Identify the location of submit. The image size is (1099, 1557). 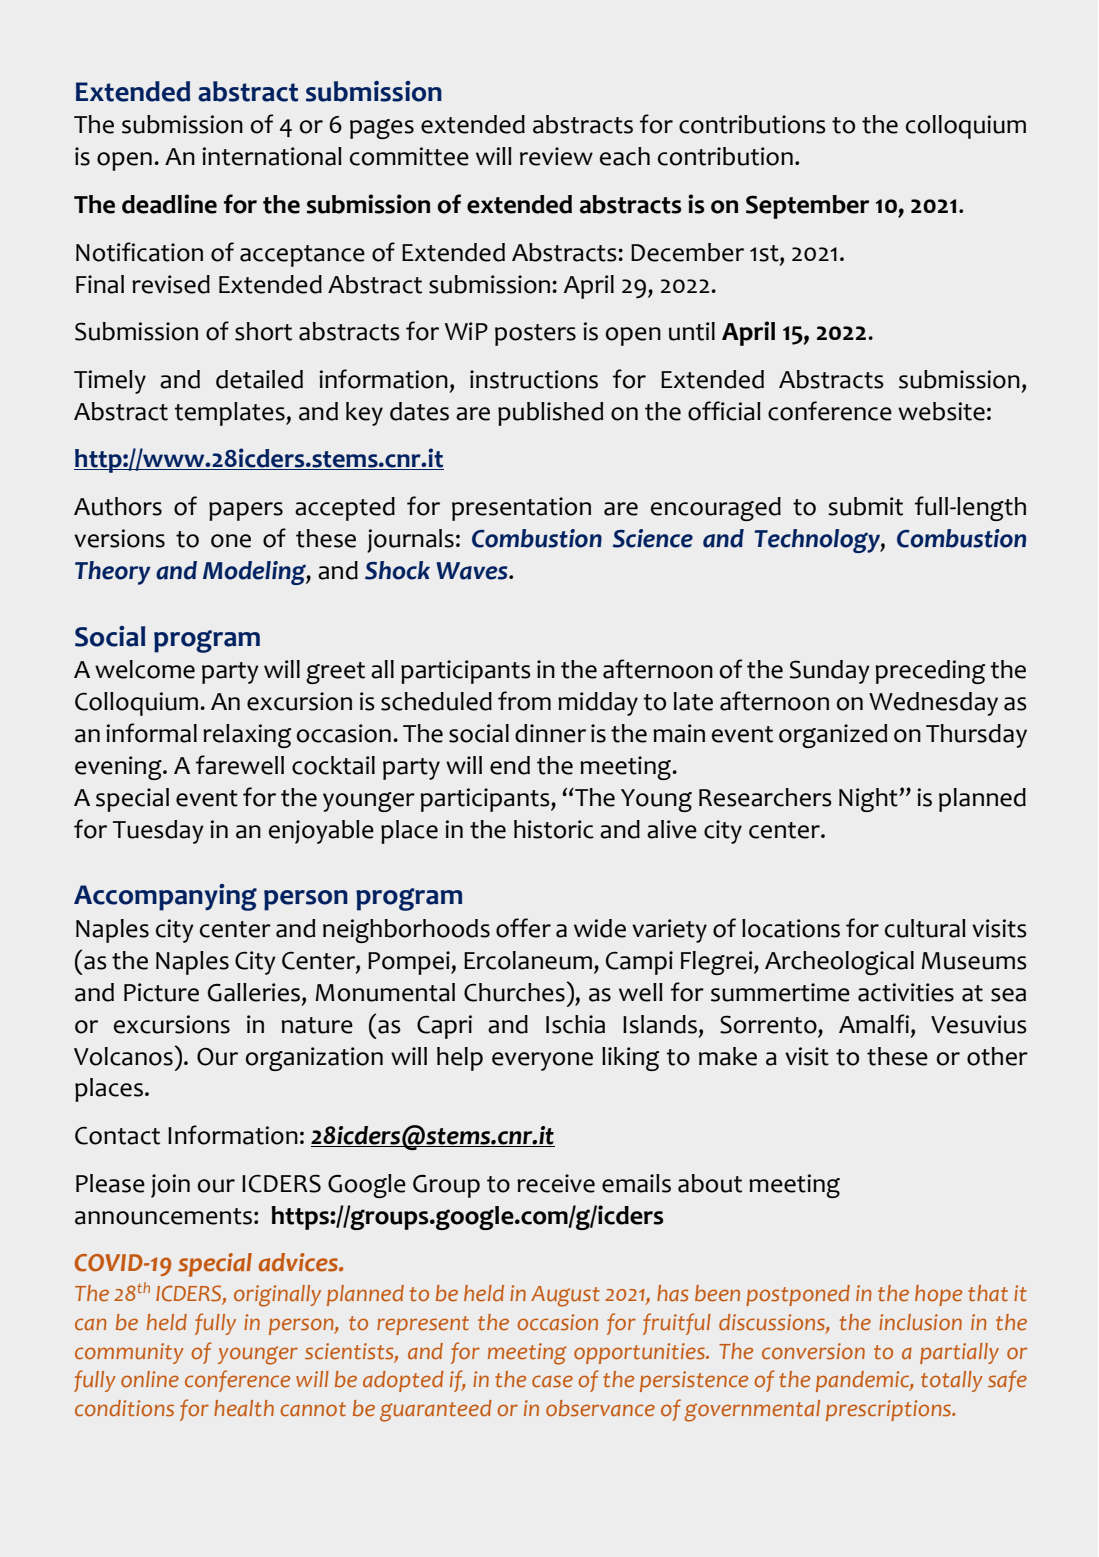
(865, 506).
